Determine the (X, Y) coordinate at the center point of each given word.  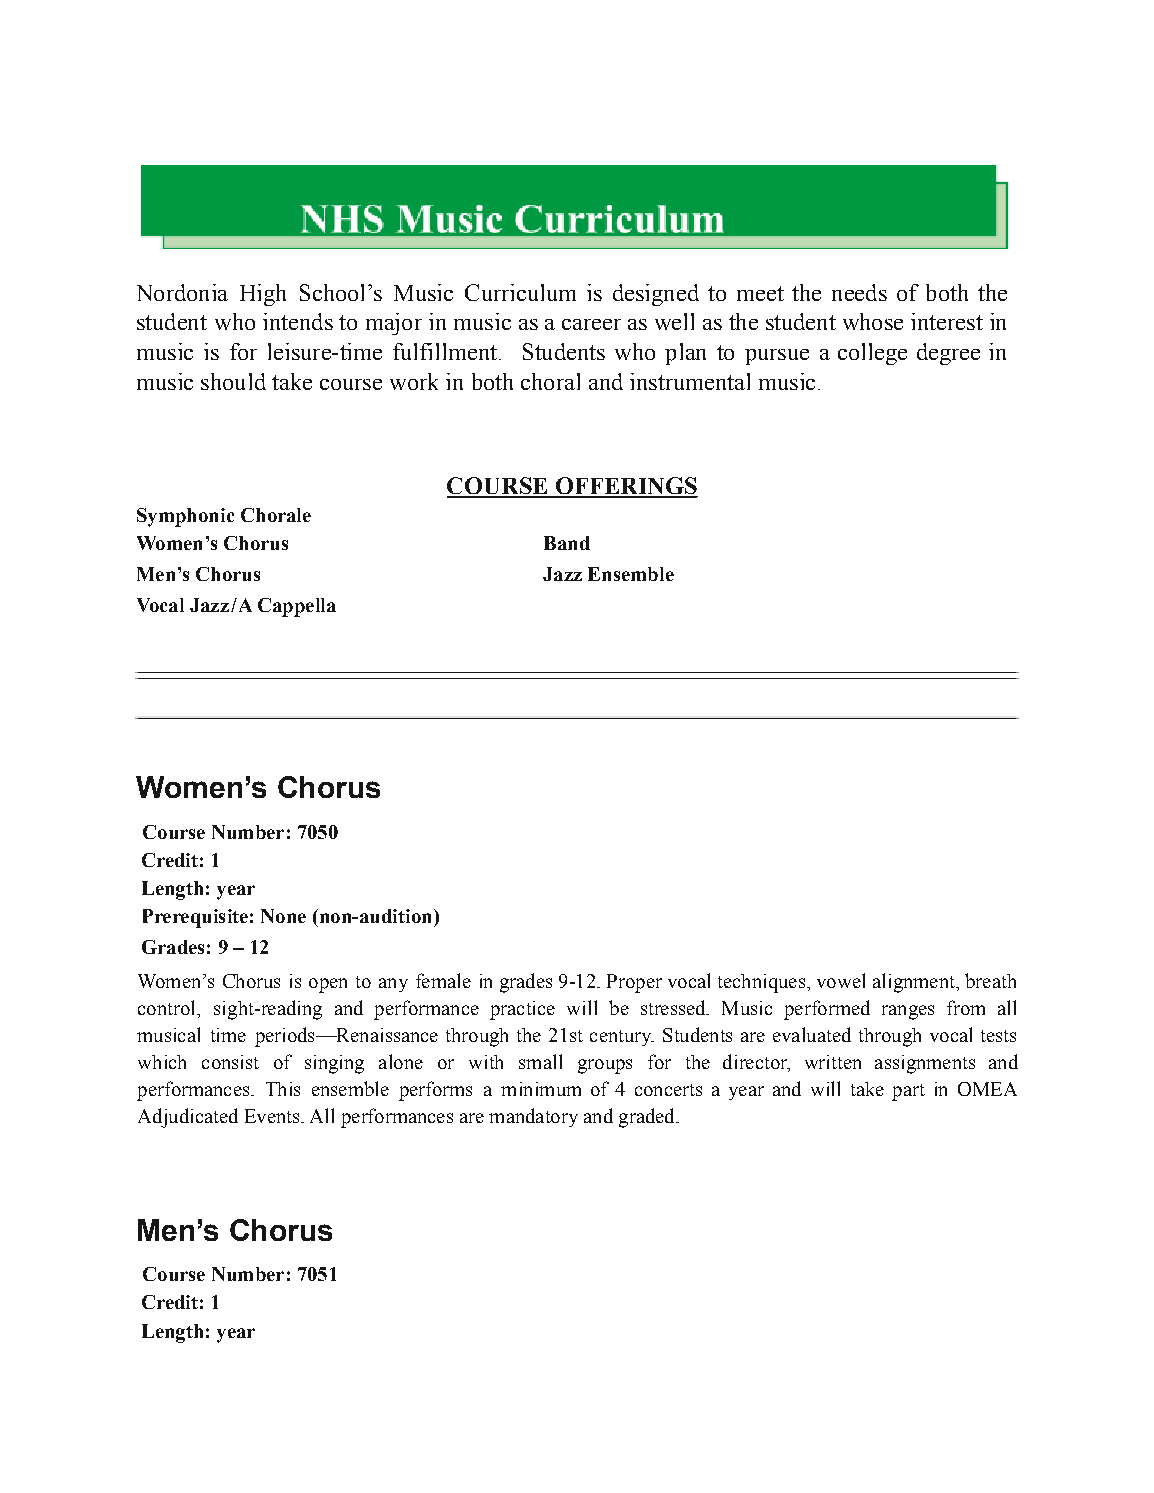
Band (567, 543)
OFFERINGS (625, 487)
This (283, 1089)
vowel (841, 980)
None (283, 916)
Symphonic (185, 517)
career (591, 324)
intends (298, 321)
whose (873, 321)
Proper (634, 983)
